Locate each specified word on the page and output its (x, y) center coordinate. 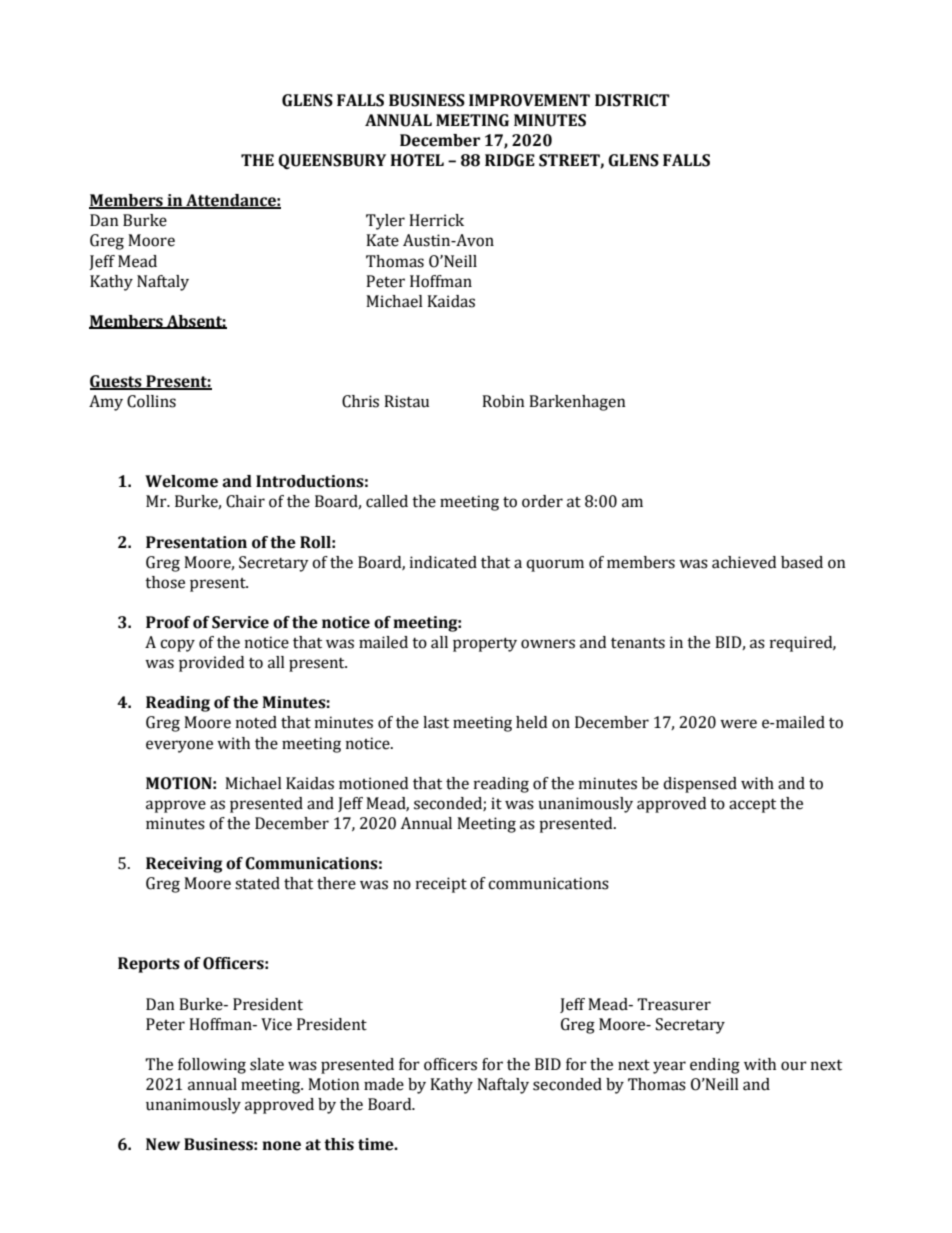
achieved (744, 562)
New (163, 1144)
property (485, 644)
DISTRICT (632, 100)
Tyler (385, 222)
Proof (168, 622)
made (384, 1084)
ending (715, 1066)
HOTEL (417, 160)
